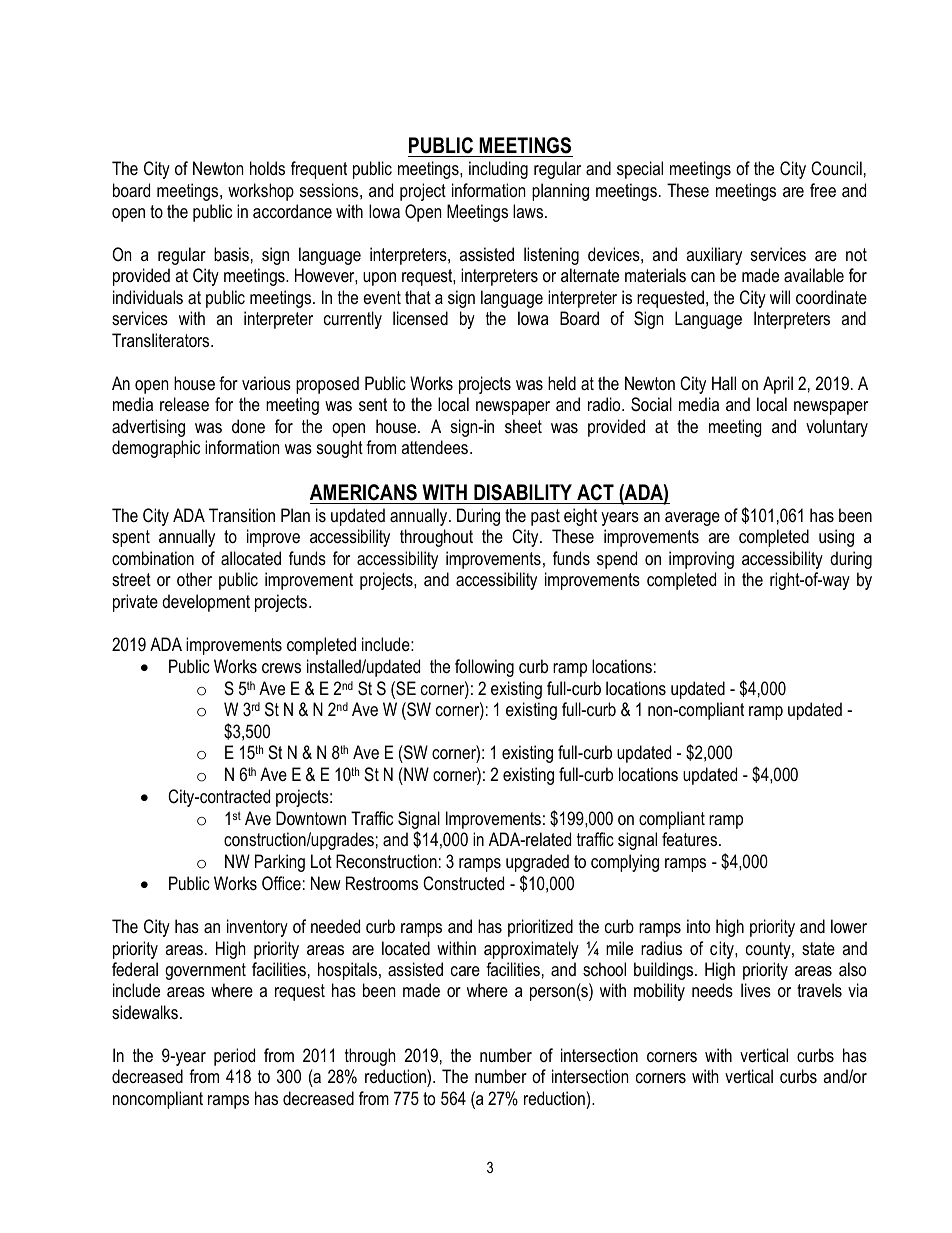 The image size is (952, 1233). I want to click on period, so click(234, 1057).
